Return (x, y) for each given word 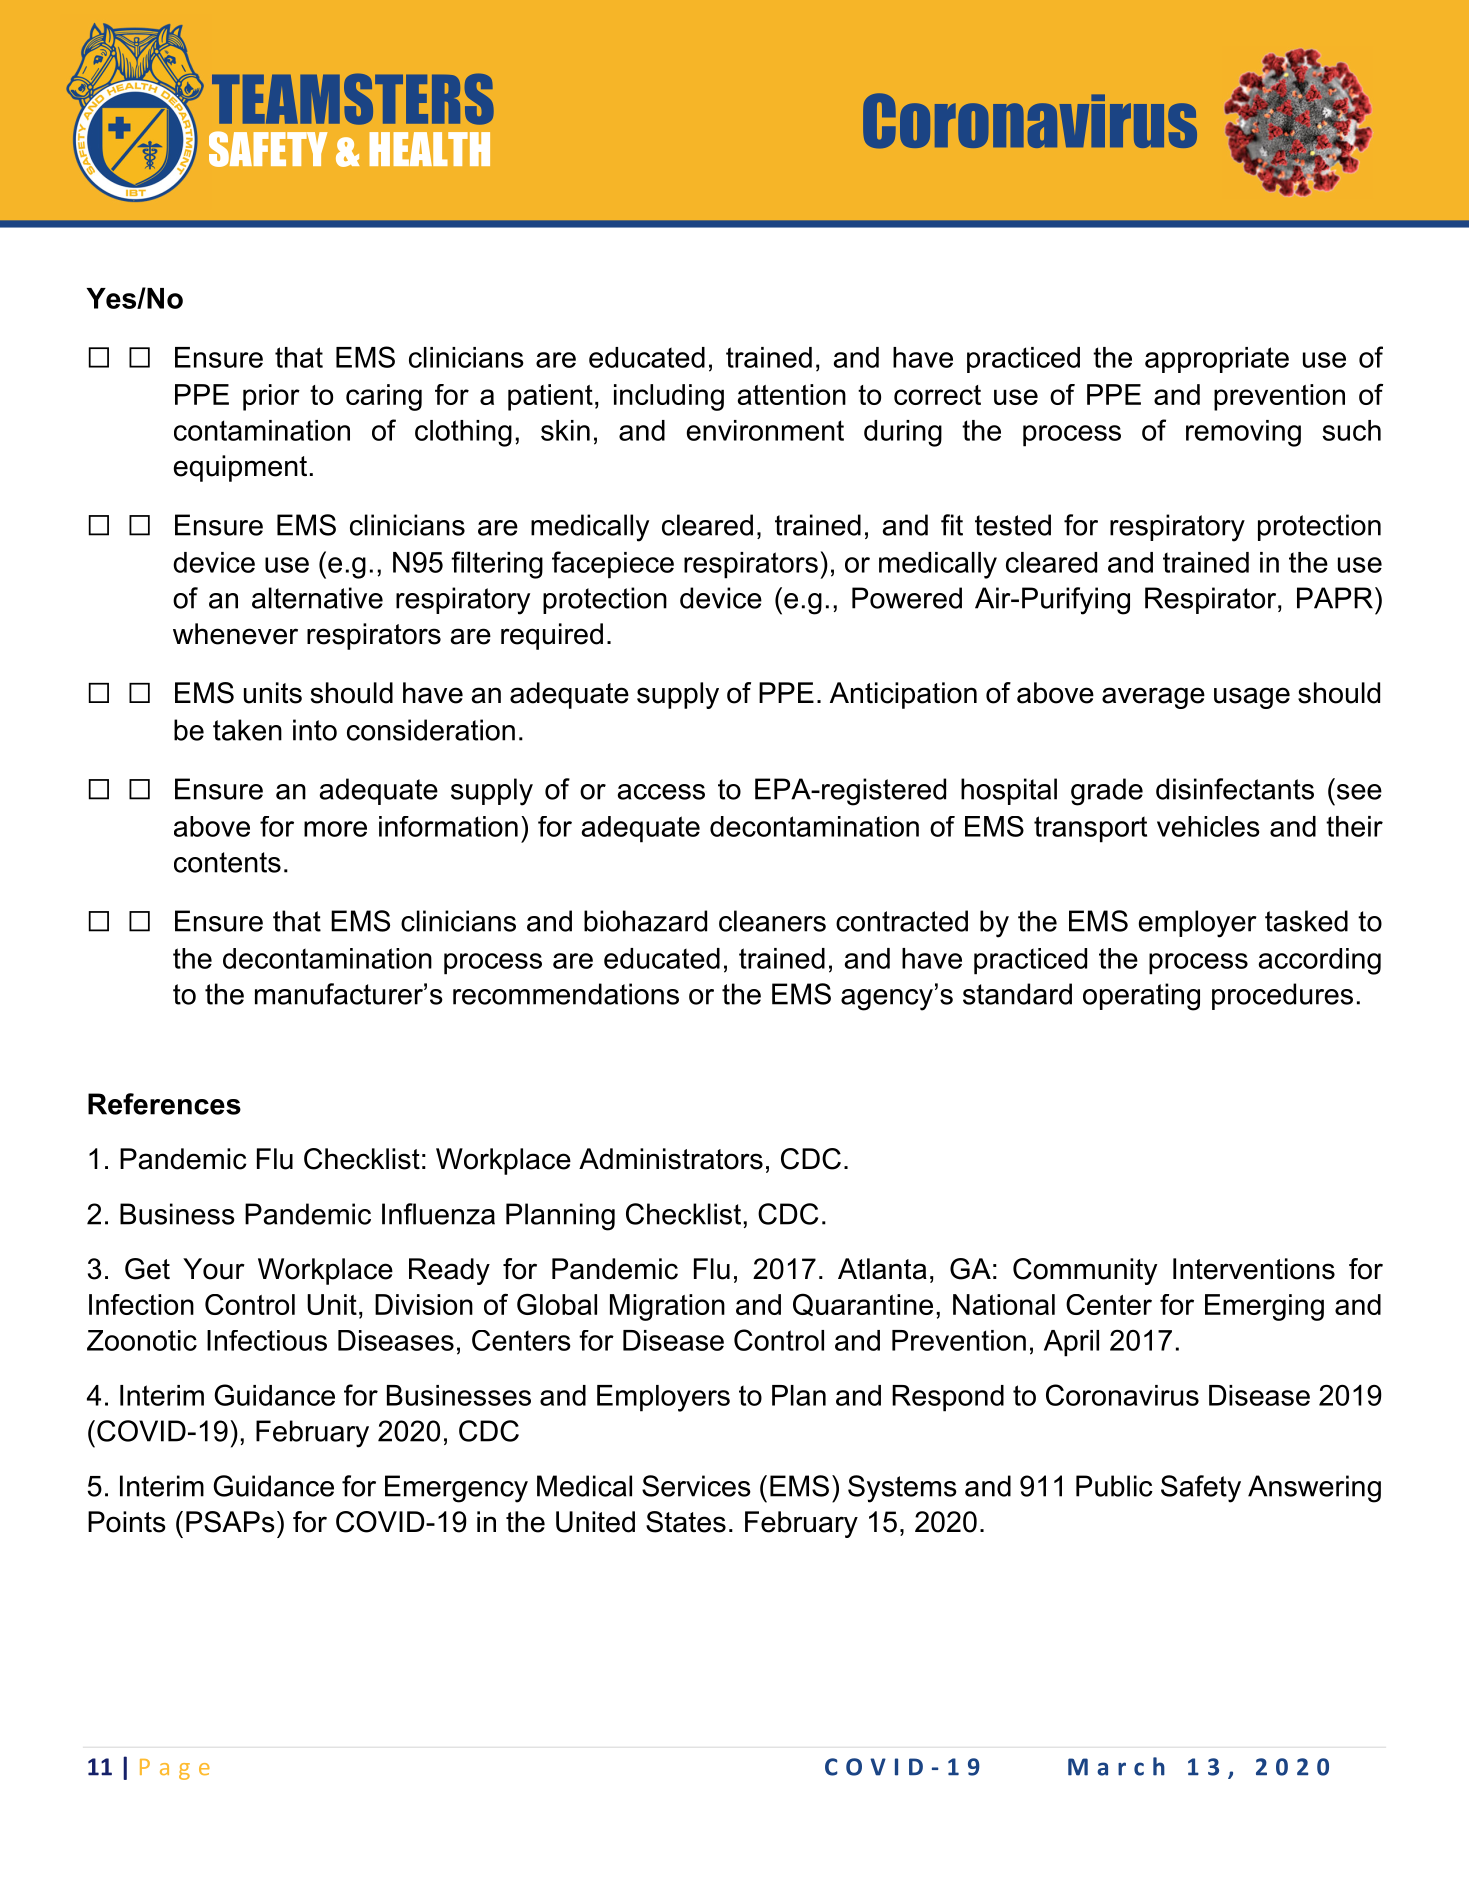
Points (127, 1522)
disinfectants (1235, 789)
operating (1141, 997)
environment (765, 430)
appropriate (1217, 360)
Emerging (1264, 1307)
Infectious (267, 1340)
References (164, 1104)
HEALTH (429, 149)
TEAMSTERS (353, 99)
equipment (240, 468)
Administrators (671, 1159)
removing (1243, 433)
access (661, 792)
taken (247, 730)
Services (696, 1486)
